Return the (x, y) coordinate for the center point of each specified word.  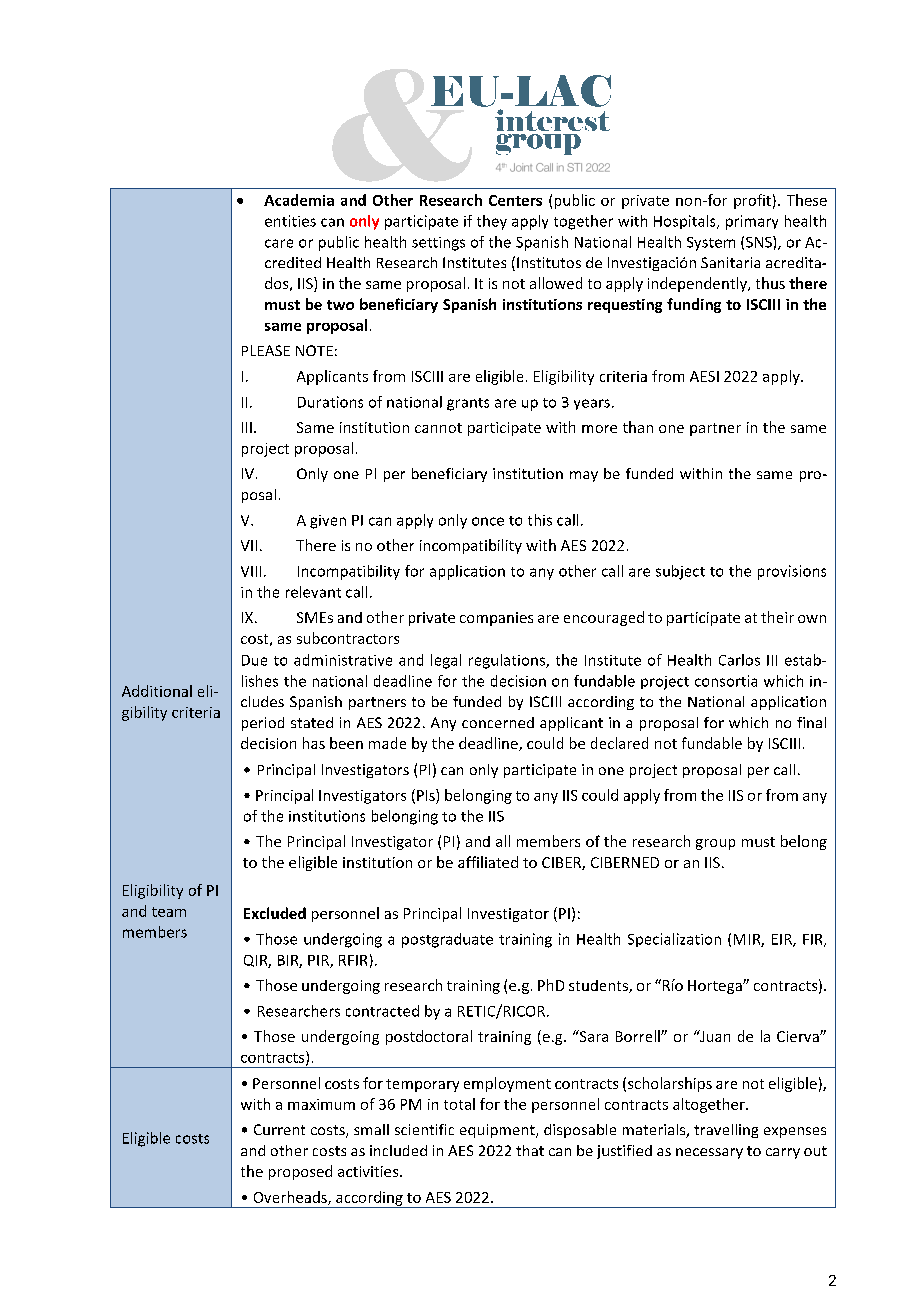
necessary (709, 1153)
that (530, 1150)
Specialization (674, 940)
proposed (300, 1172)
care (279, 243)
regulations (508, 661)
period (263, 724)
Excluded (275, 913)
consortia (726, 681)
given (328, 522)
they (492, 222)
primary (752, 222)
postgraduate (447, 940)
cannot (438, 428)
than (638, 427)
